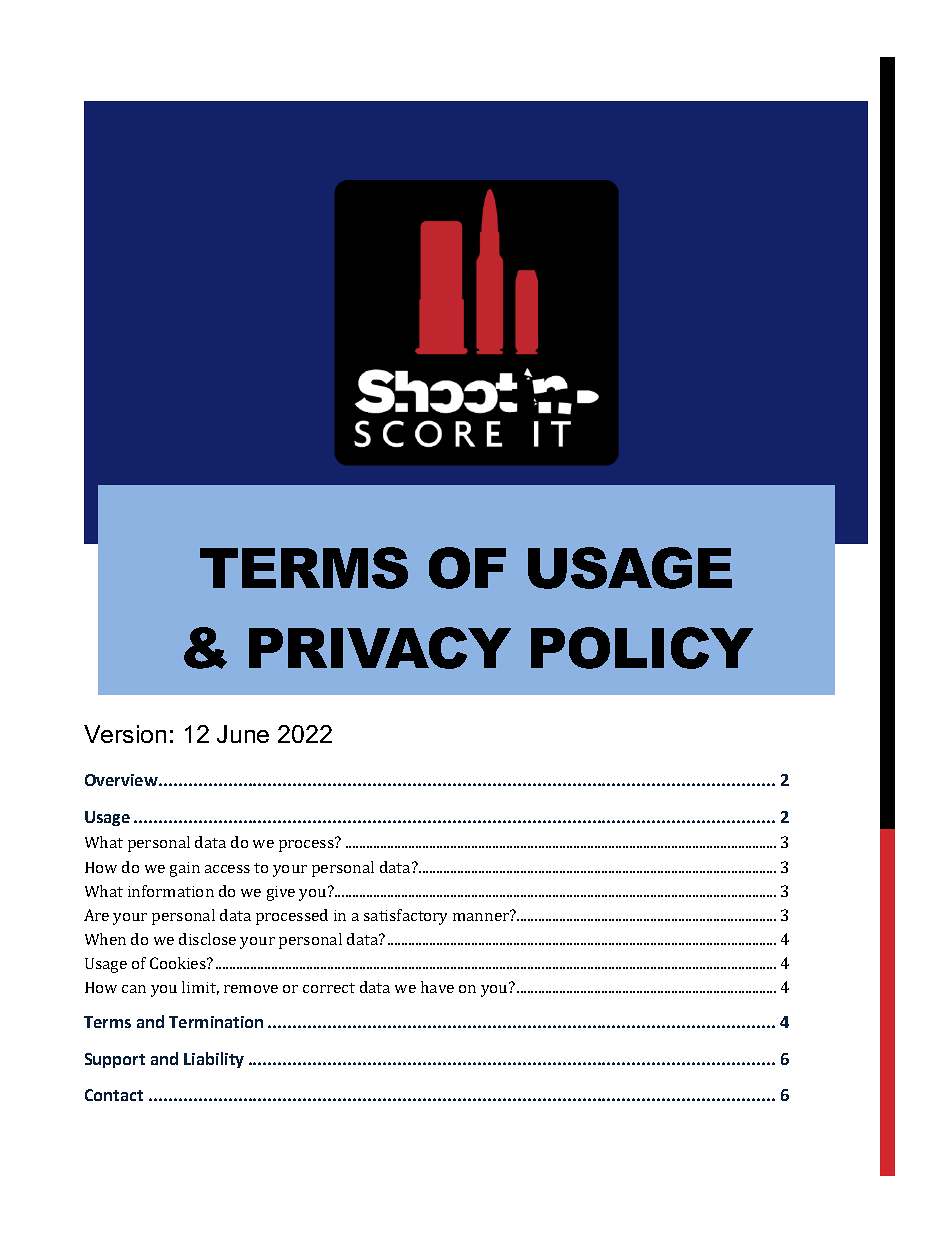  What do you see at coordinates (185, 869) in the document?
I see `gain` at bounding box center [185, 869].
